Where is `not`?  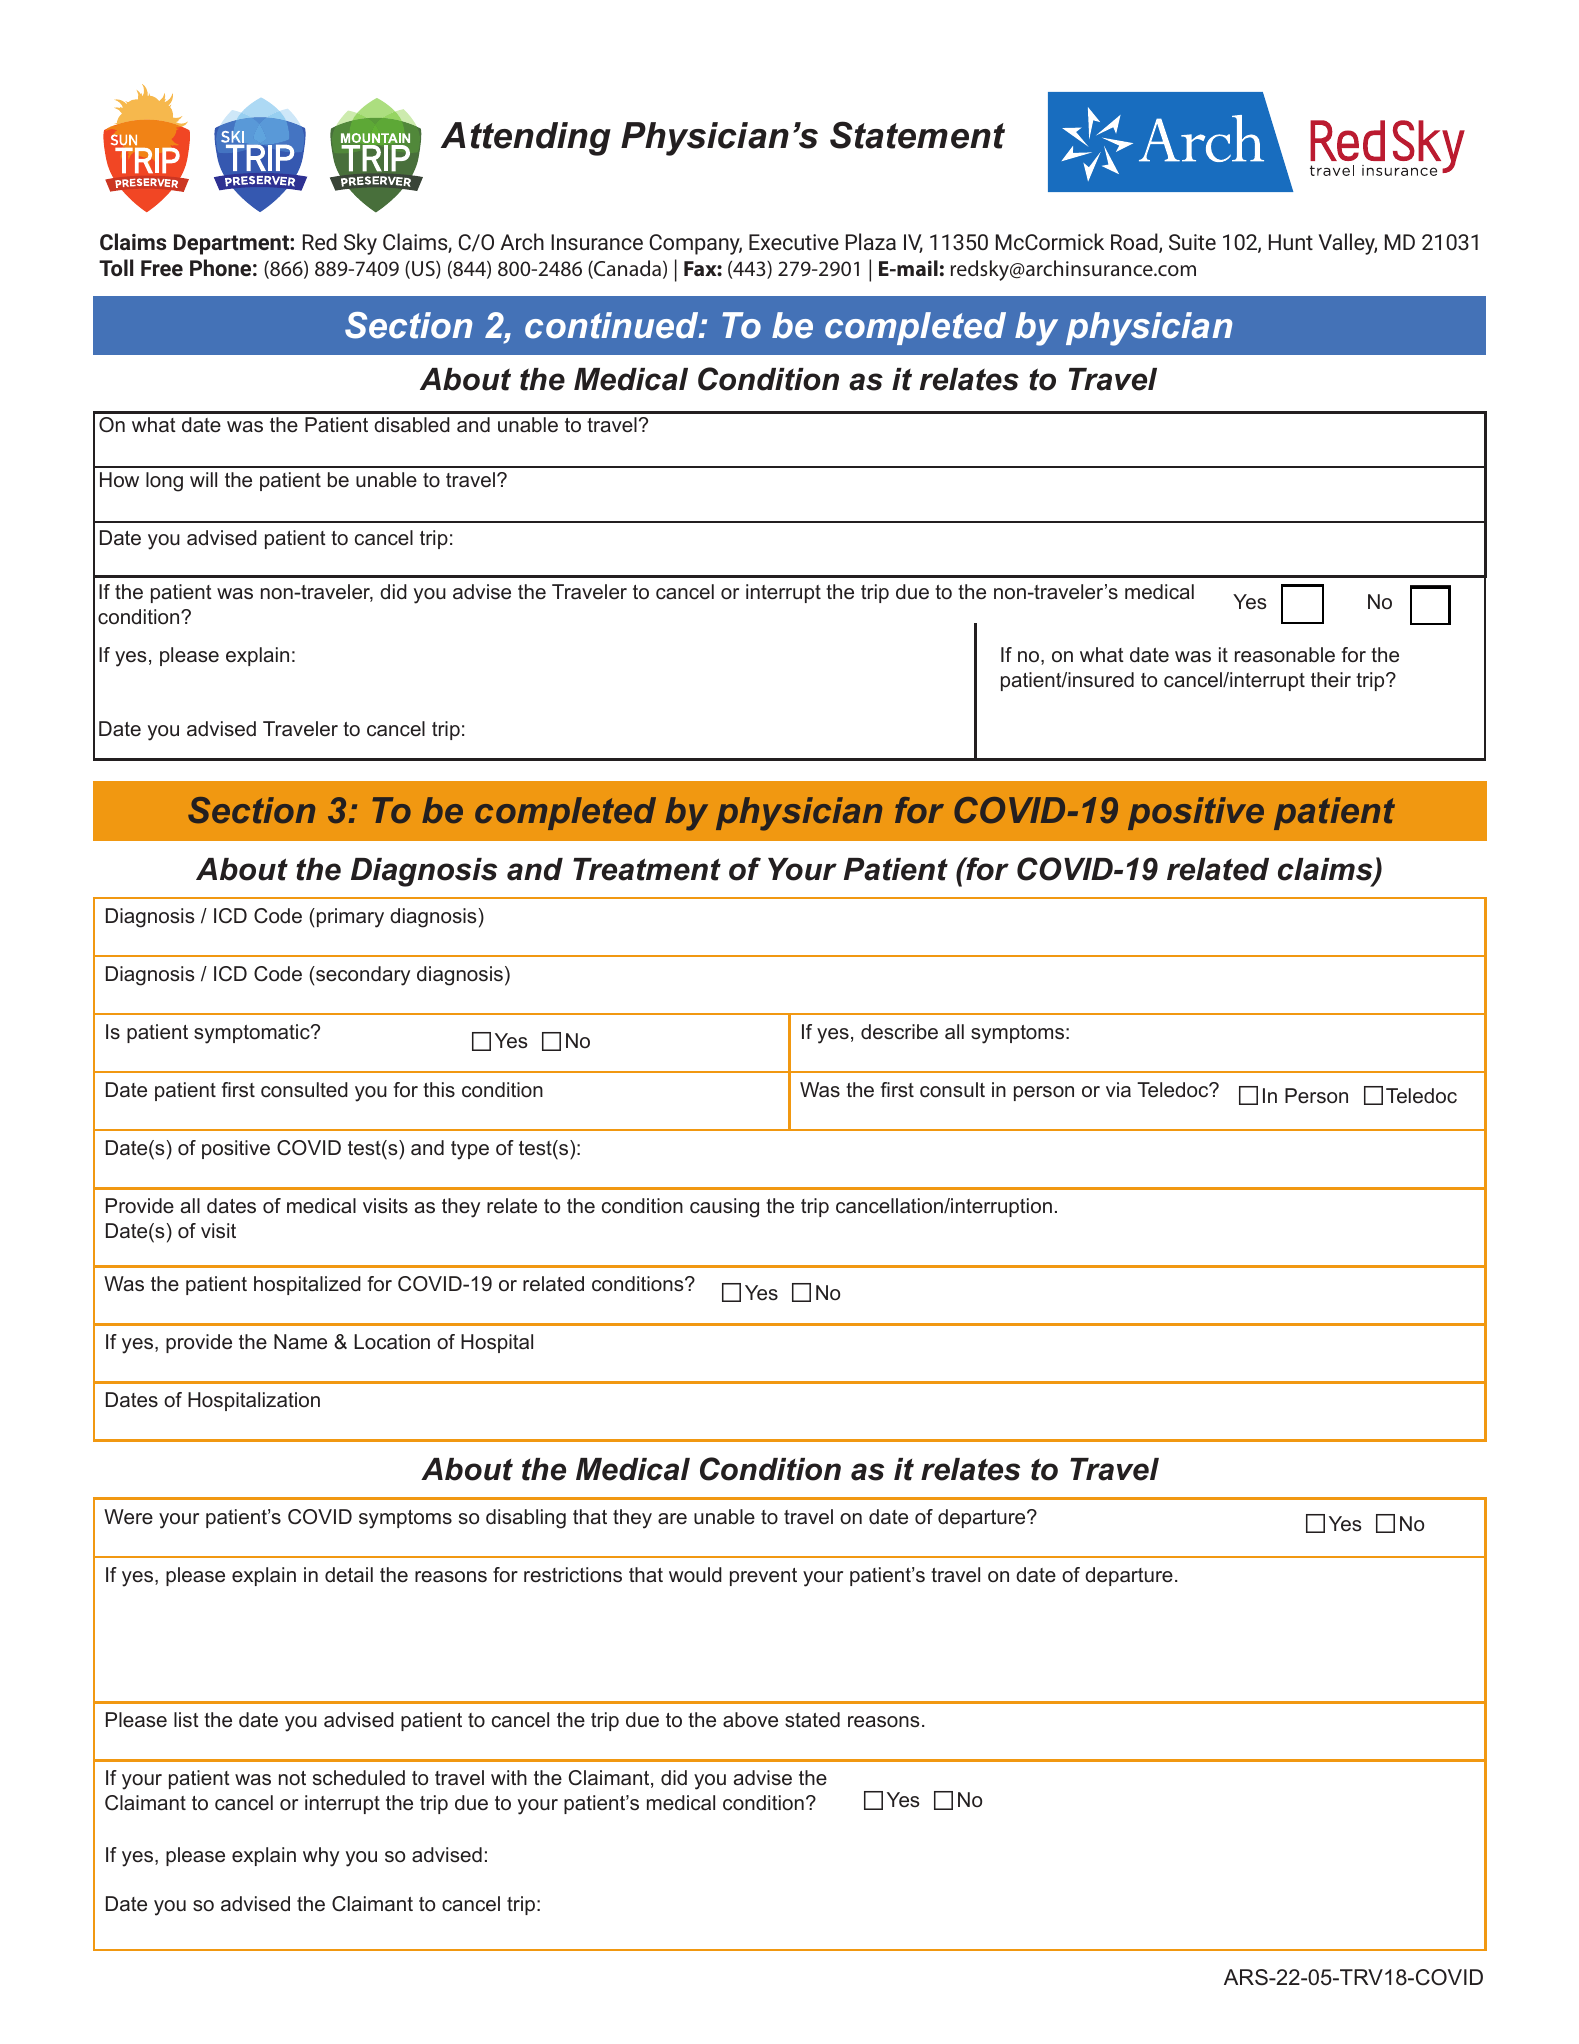 not is located at coordinates (292, 1778).
